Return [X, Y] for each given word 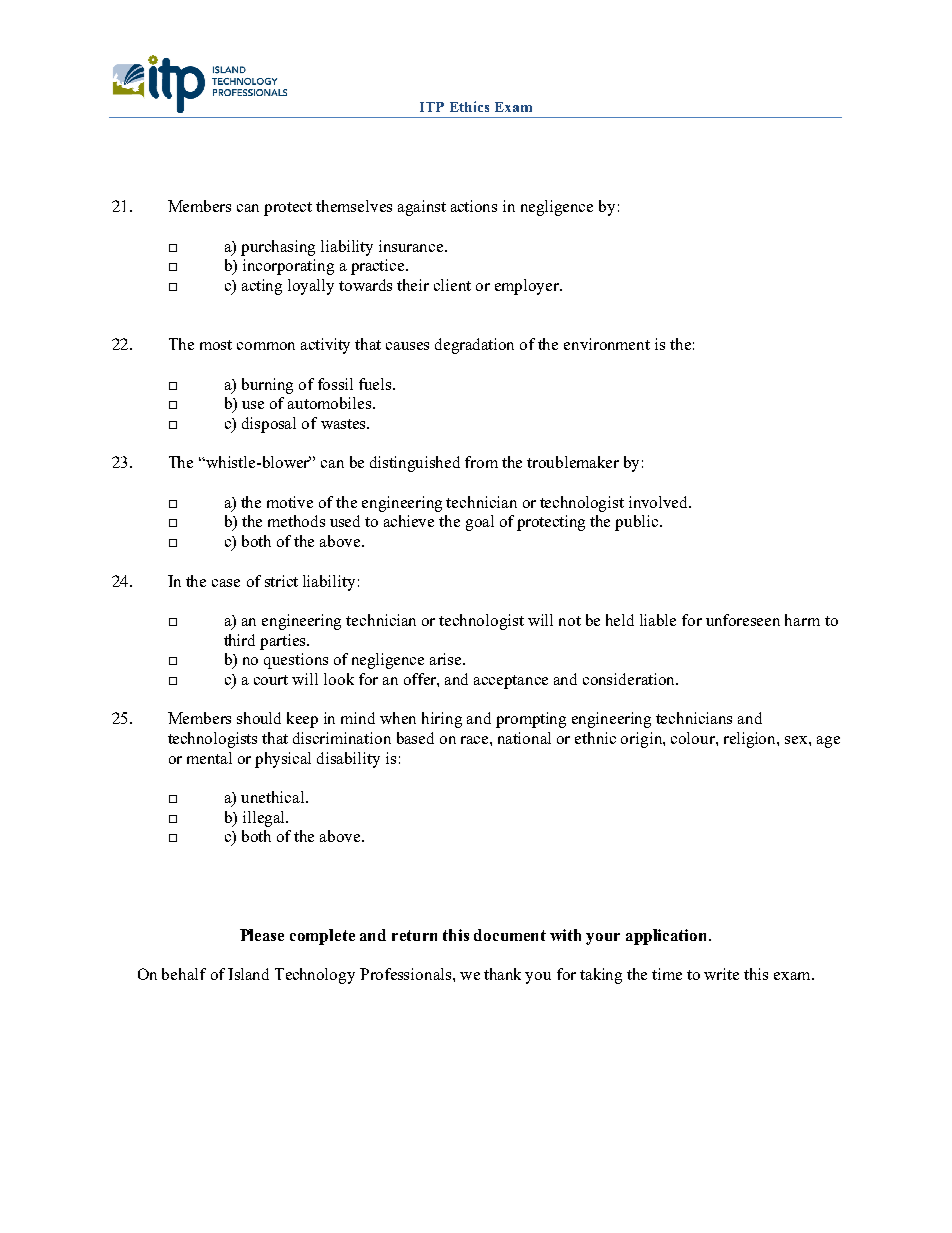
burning [267, 386]
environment [607, 344]
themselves [354, 206]
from [481, 462]
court [271, 680]
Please [262, 935]
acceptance [511, 682]
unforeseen [743, 620]
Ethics [469, 106]
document [510, 935]
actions [474, 206]
